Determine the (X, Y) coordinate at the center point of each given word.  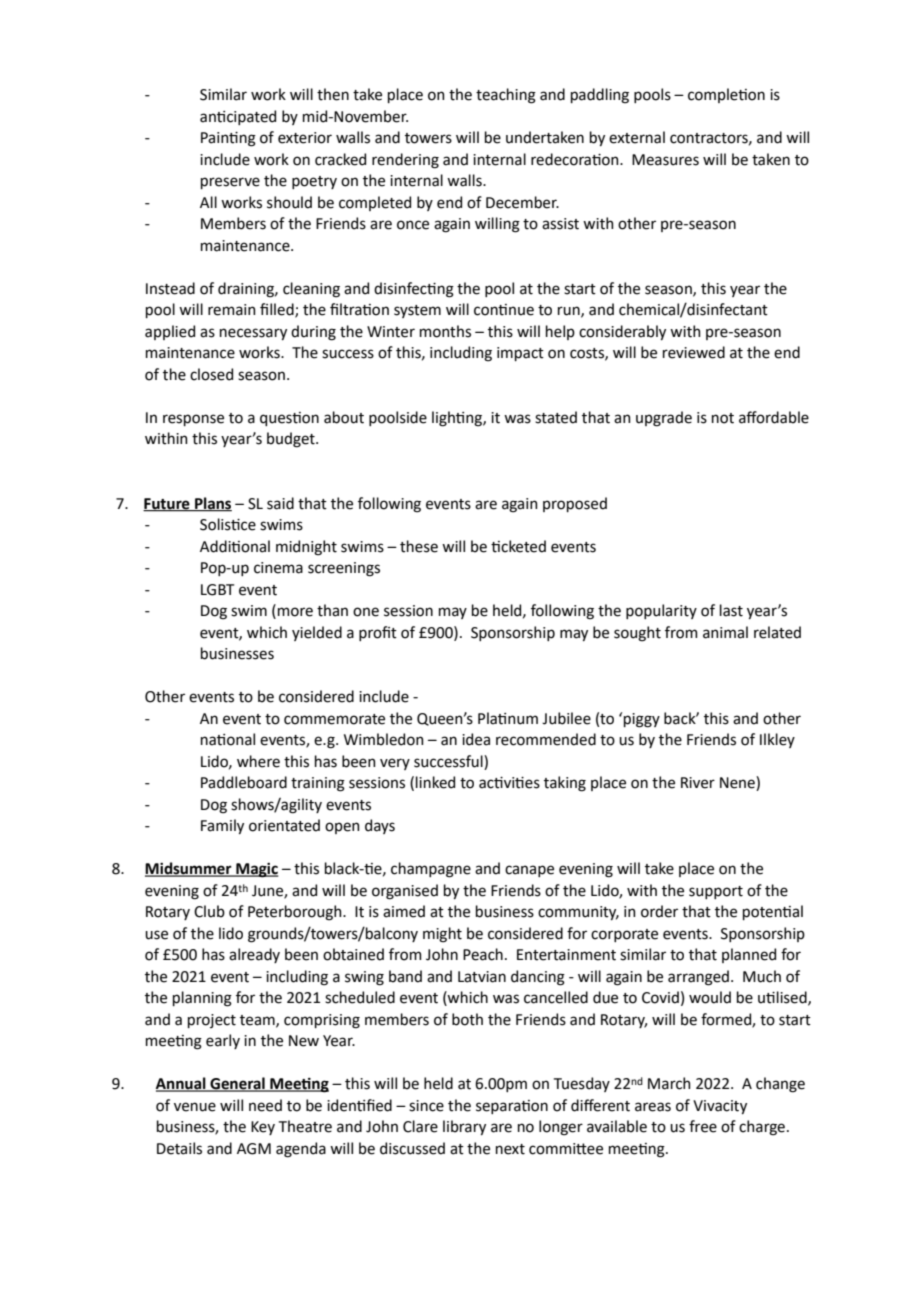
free (703, 1126)
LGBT (217, 590)
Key (263, 1128)
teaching (506, 96)
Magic (256, 870)
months (445, 331)
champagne (431, 870)
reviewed (694, 352)
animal (725, 632)
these (419, 546)
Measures (665, 160)
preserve (230, 183)
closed (211, 374)
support (716, 892)
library (464, 1127)
